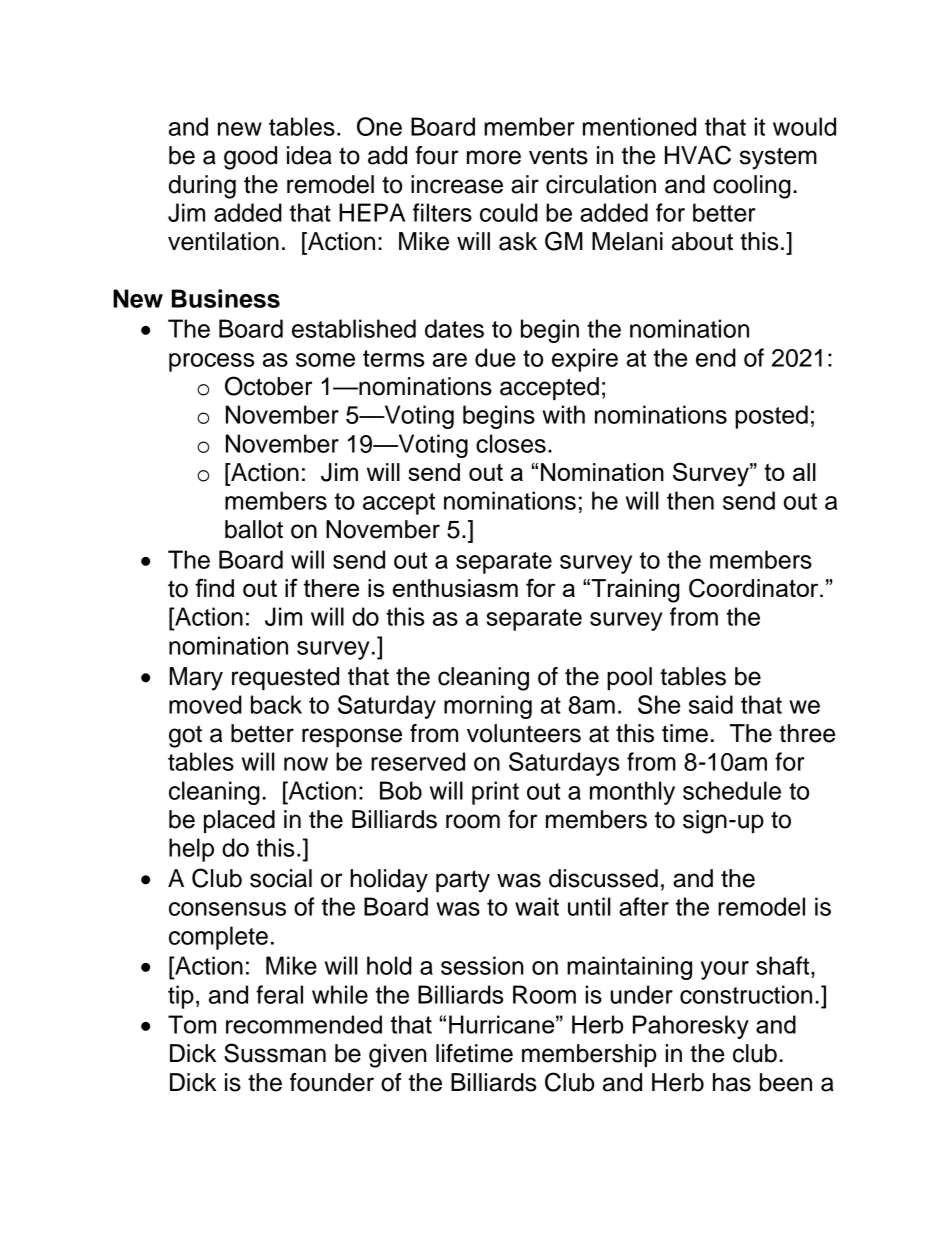 This screenshot has width=952, height=1233. What do you see at coordinates (275, 1053) in the screenshot?
I see `Sussman` at bounding box center [275, 1053].
